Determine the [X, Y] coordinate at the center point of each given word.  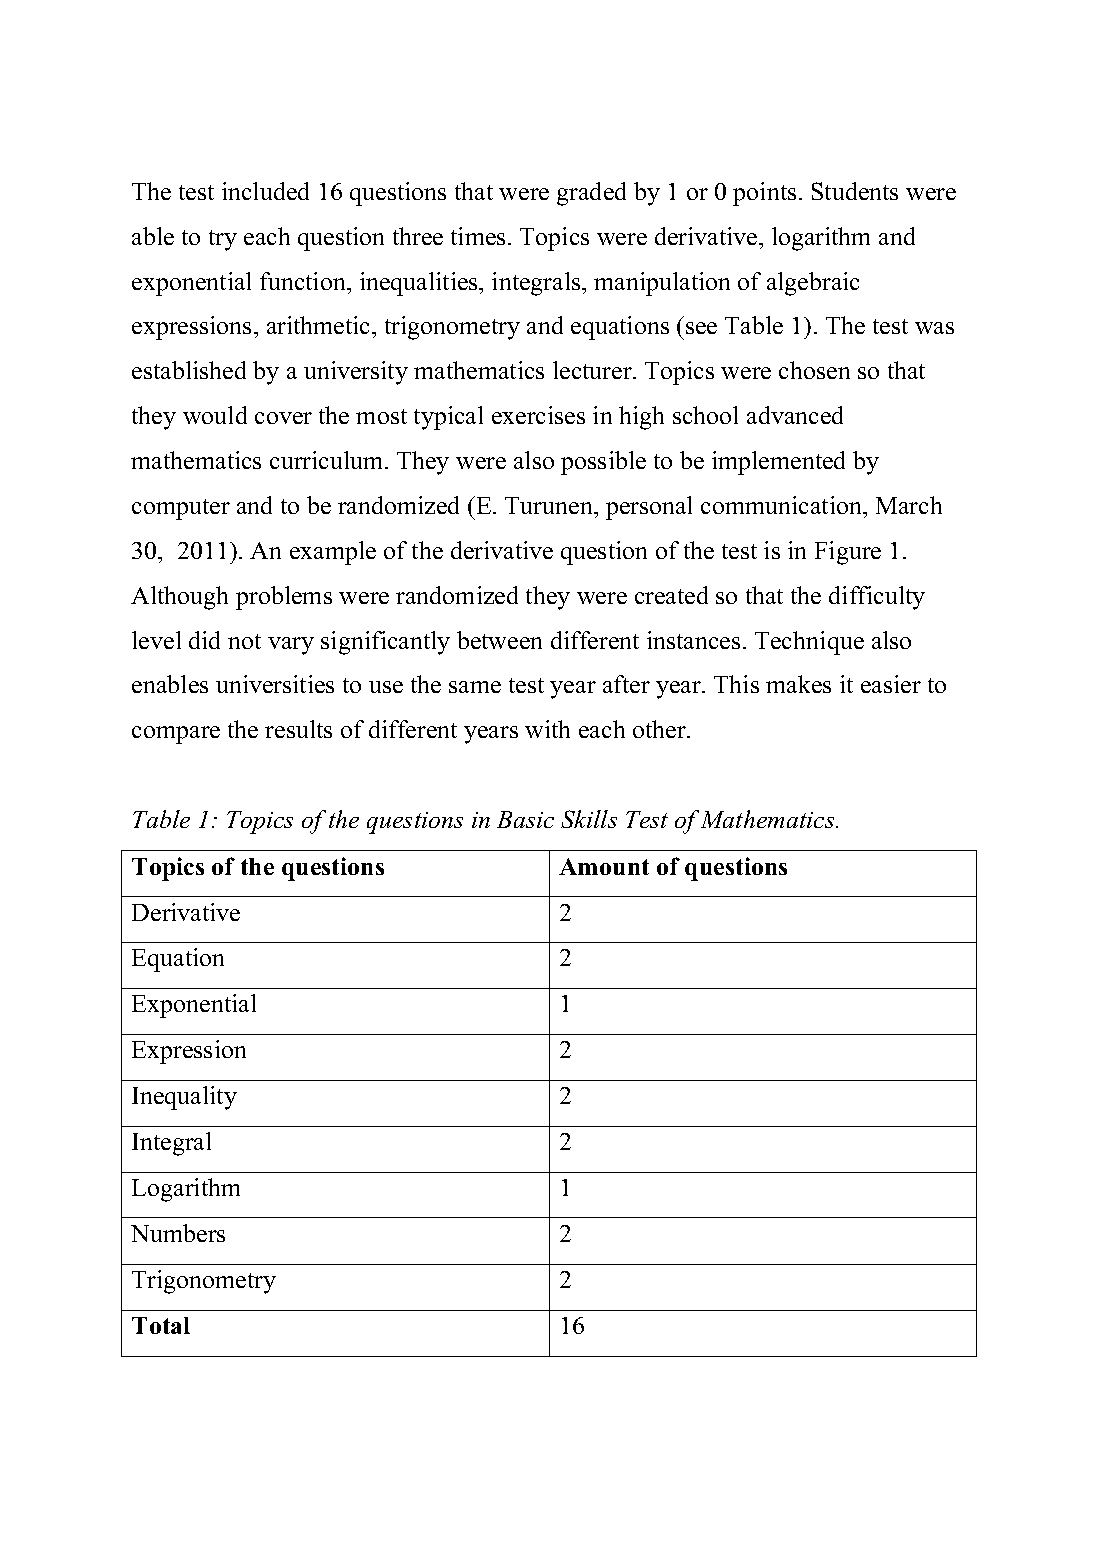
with [547, 729]
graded [591, 194]
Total [161, 1325]
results [298, 729]
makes [798, 684]
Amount [604, 866]
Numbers [178, 1233]
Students [855, 191]
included [265, 191]
